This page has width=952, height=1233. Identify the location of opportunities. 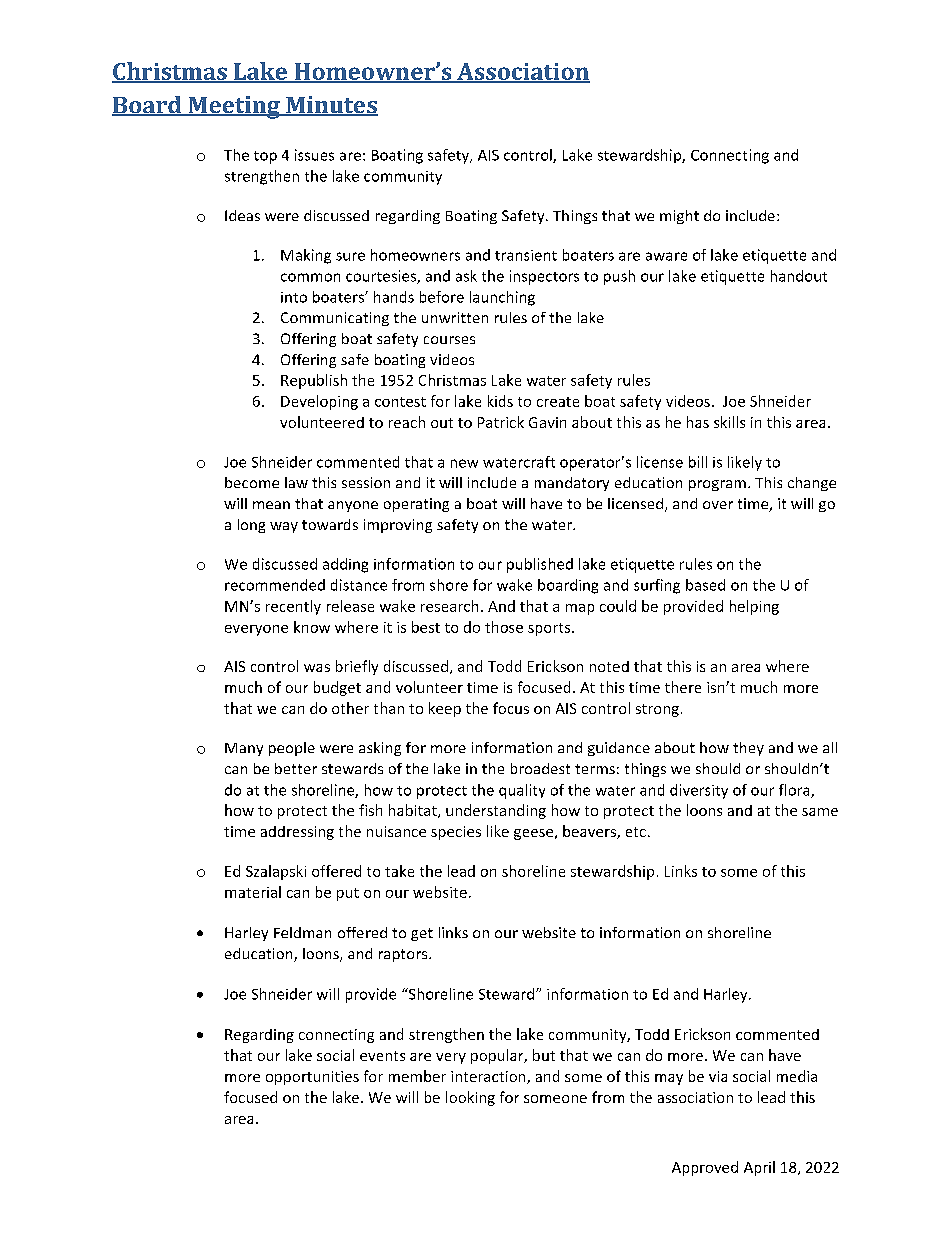
(312, 1078).
